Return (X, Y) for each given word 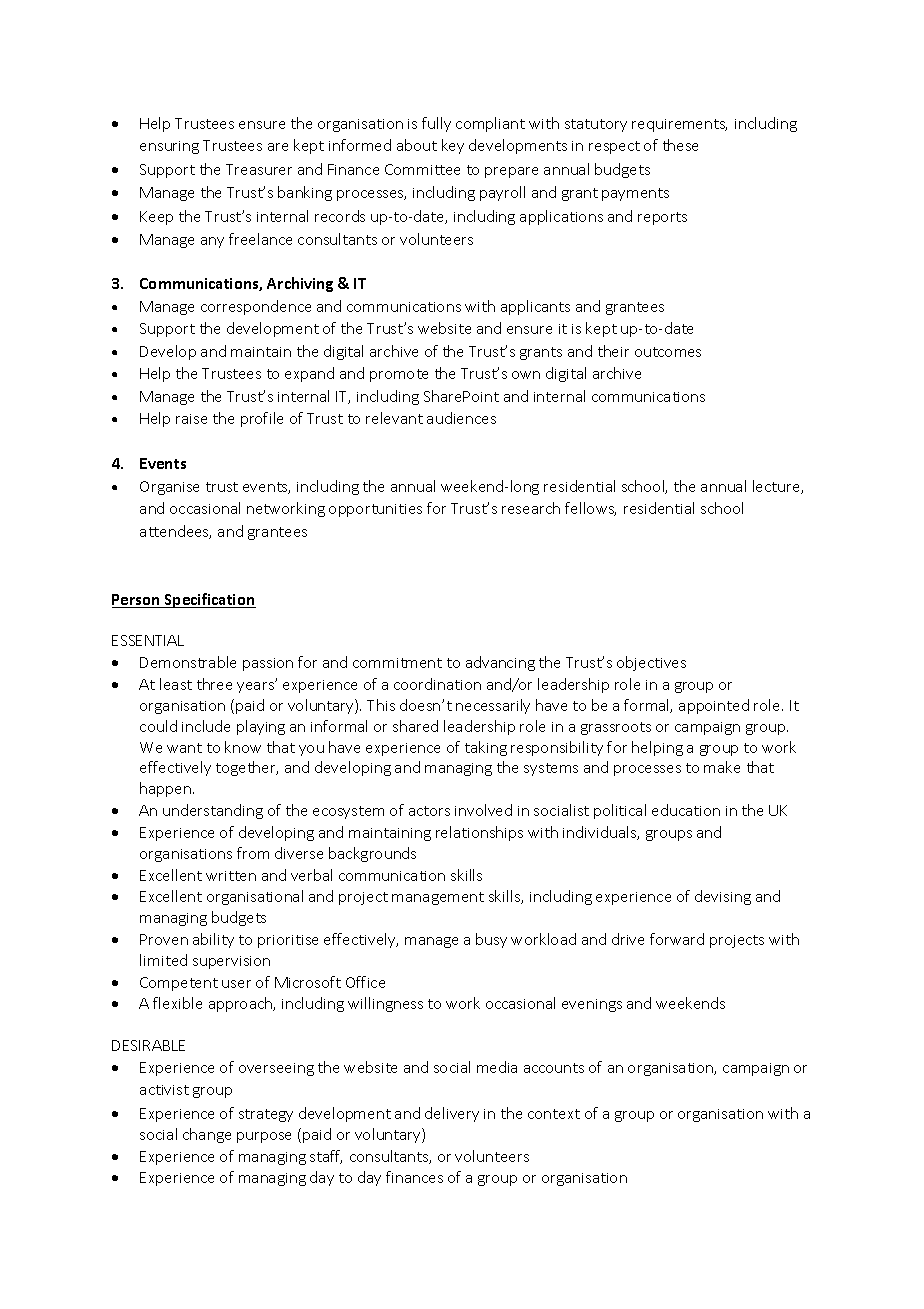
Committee (422, 169)
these (680, 145)
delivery (452, 1114)
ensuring (169, 147)
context (554, 1114)
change (207, 1135)
